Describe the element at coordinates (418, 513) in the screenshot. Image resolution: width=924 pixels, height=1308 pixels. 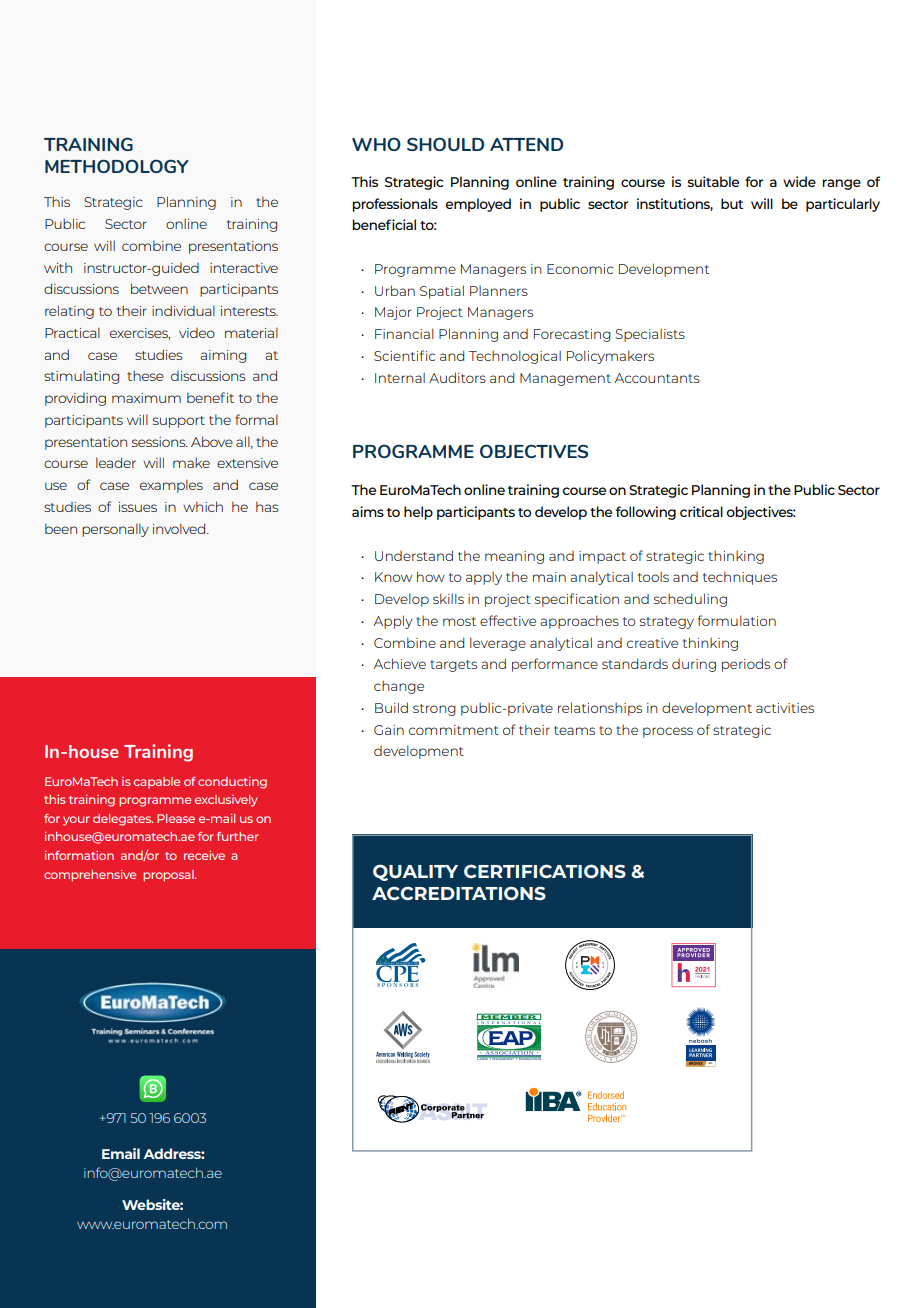
I see `help` at that location.
